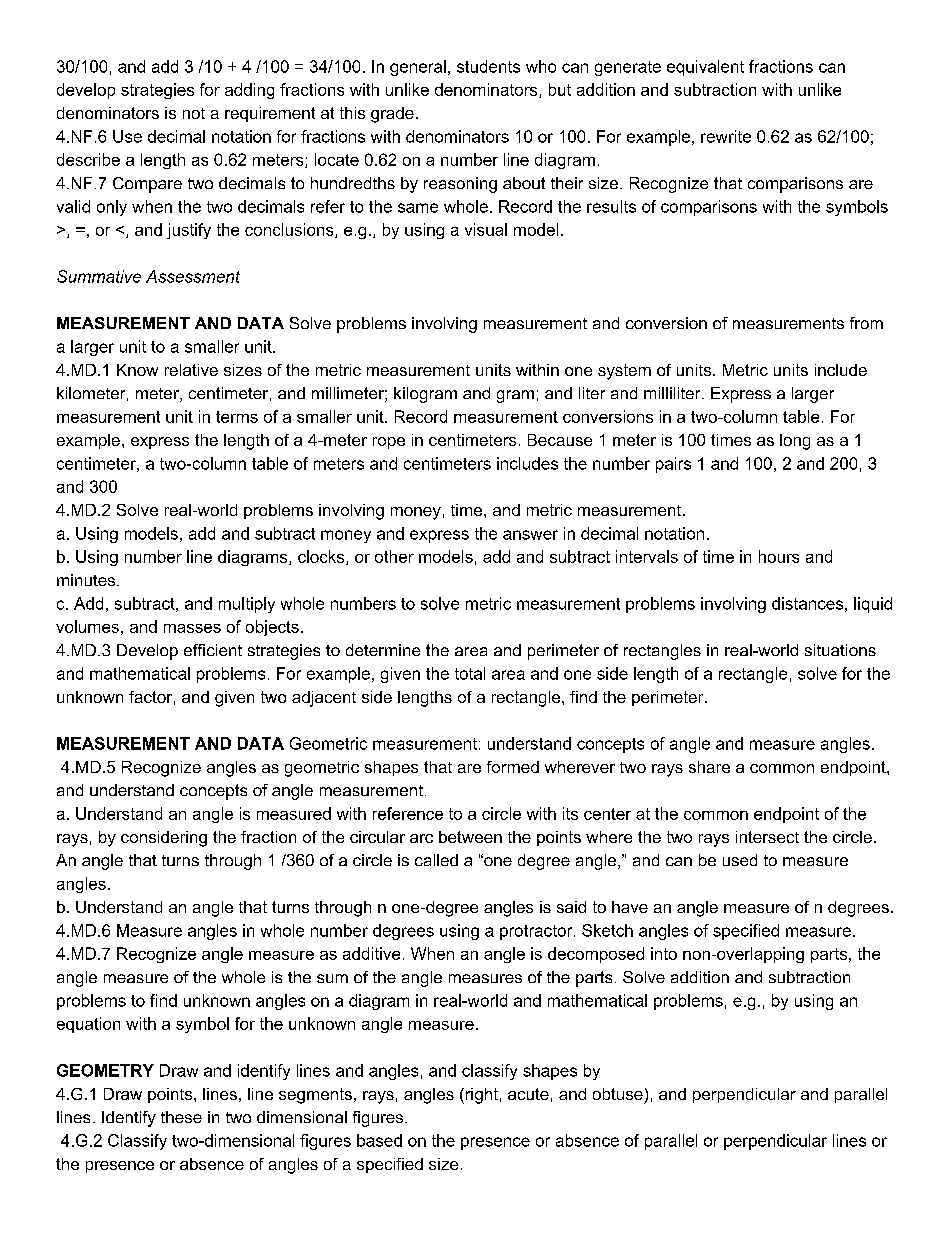  What do you see at coordinates (726, 136) in the screenshot?
I see `rewrite` at bounding box center [726, 136].
